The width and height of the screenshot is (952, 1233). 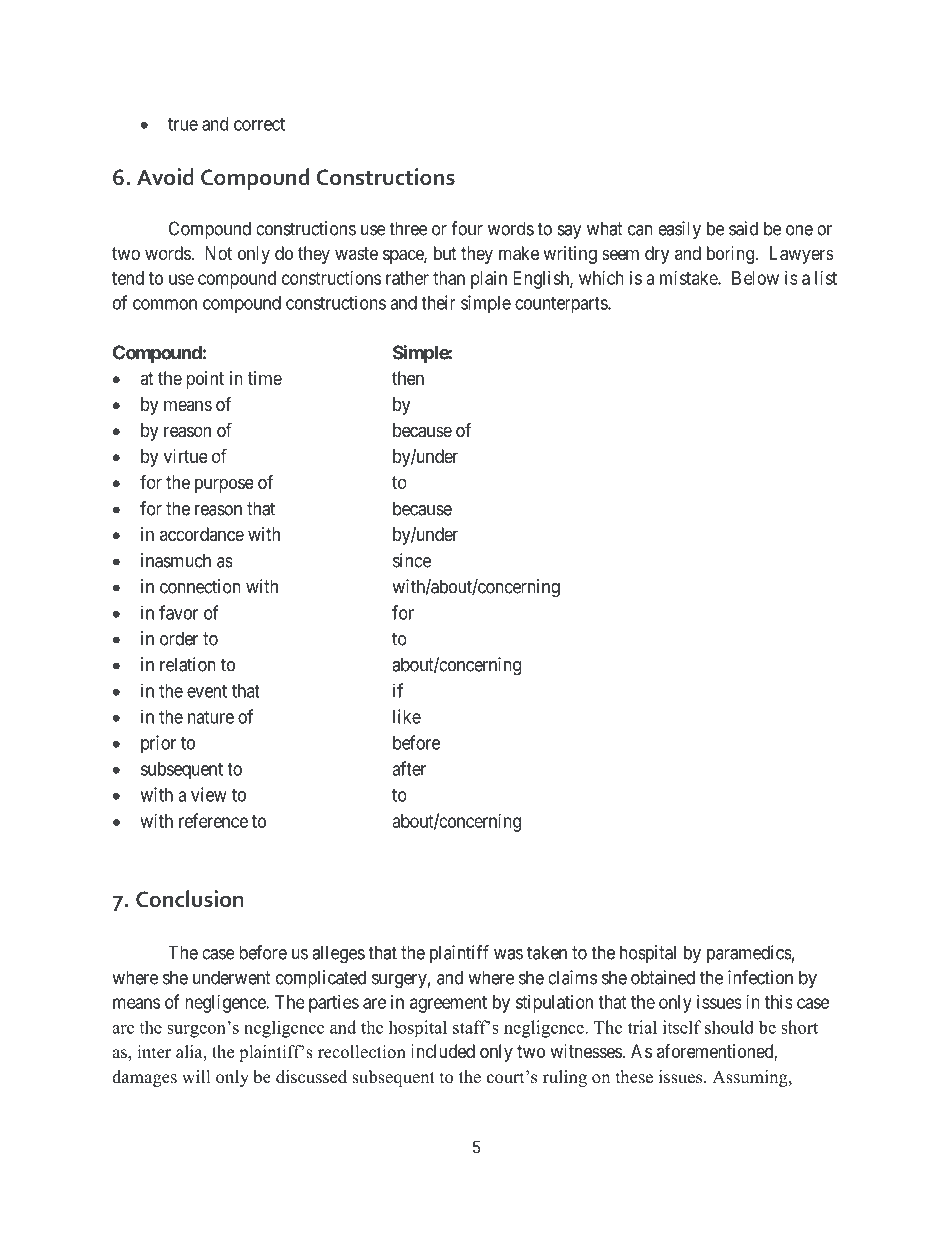 What do you see at coordinates (755, 278) in the screenshot?
I see `Below` at bounding box center [755, 278].
